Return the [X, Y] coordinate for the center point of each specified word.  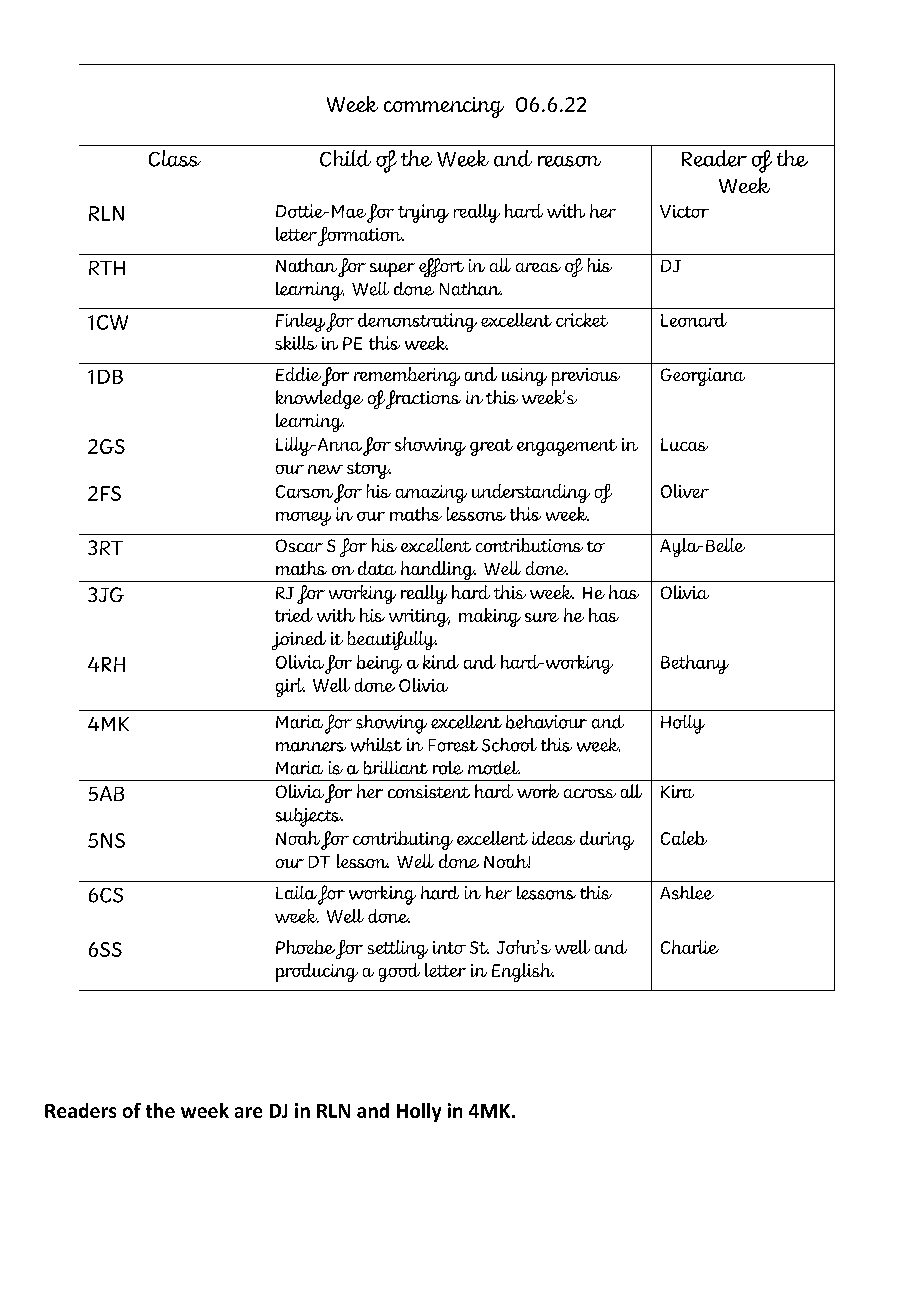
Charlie [690, 947]
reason [569, 161]
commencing [444, 107]
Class [175, 158]
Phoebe [305, 947]
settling [398, 949]
